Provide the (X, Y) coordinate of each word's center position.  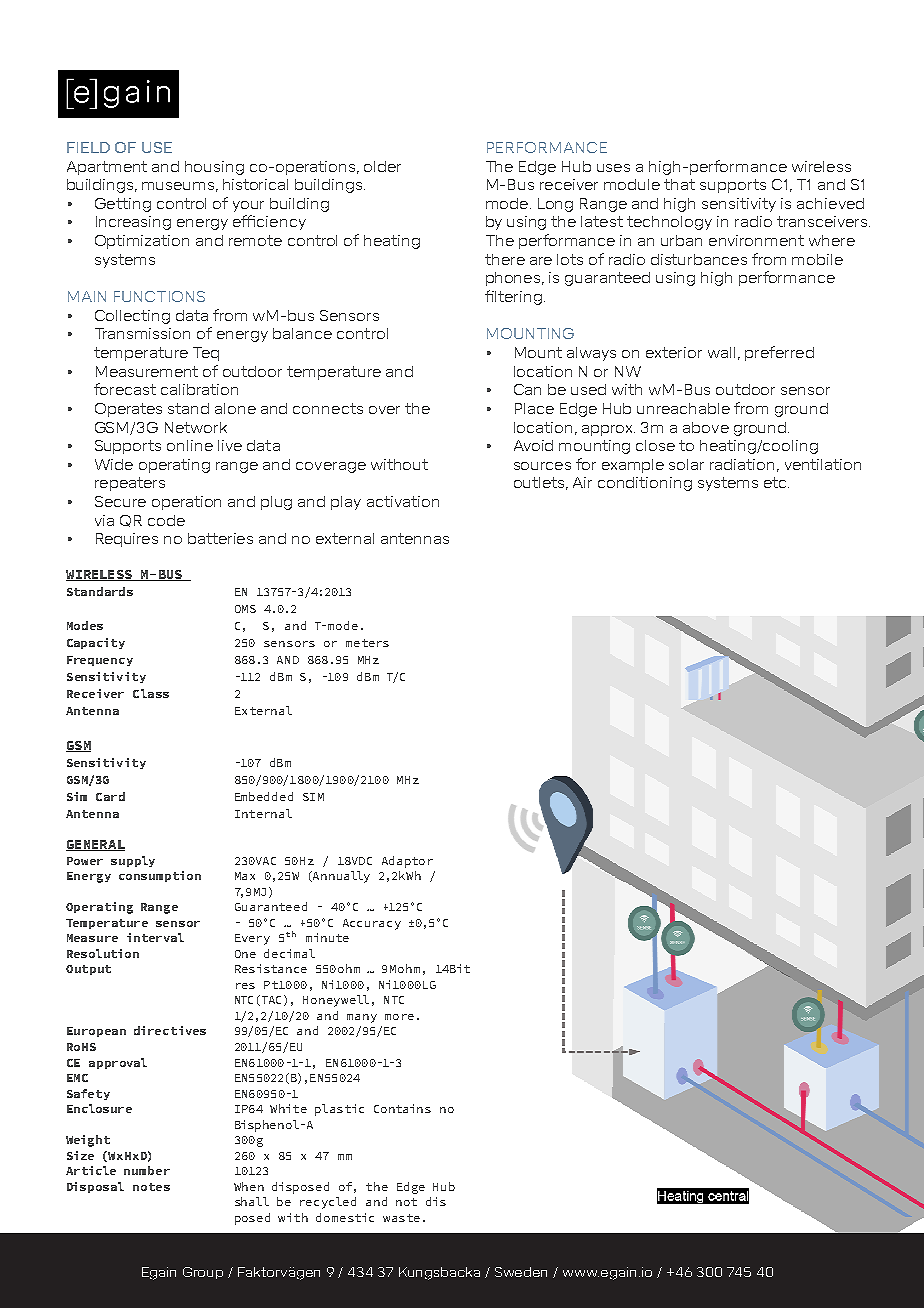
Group (203, 1273)
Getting (123, 205)
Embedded (264, 796)
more (399, 1017)
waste (401, 1218)
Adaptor (407, 862)
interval (155, 937)
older (382, 166)
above (706, 427)
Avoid (533, 445)
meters (367, 643)
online (190, 445)
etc (776, 482)
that (679, 184)
